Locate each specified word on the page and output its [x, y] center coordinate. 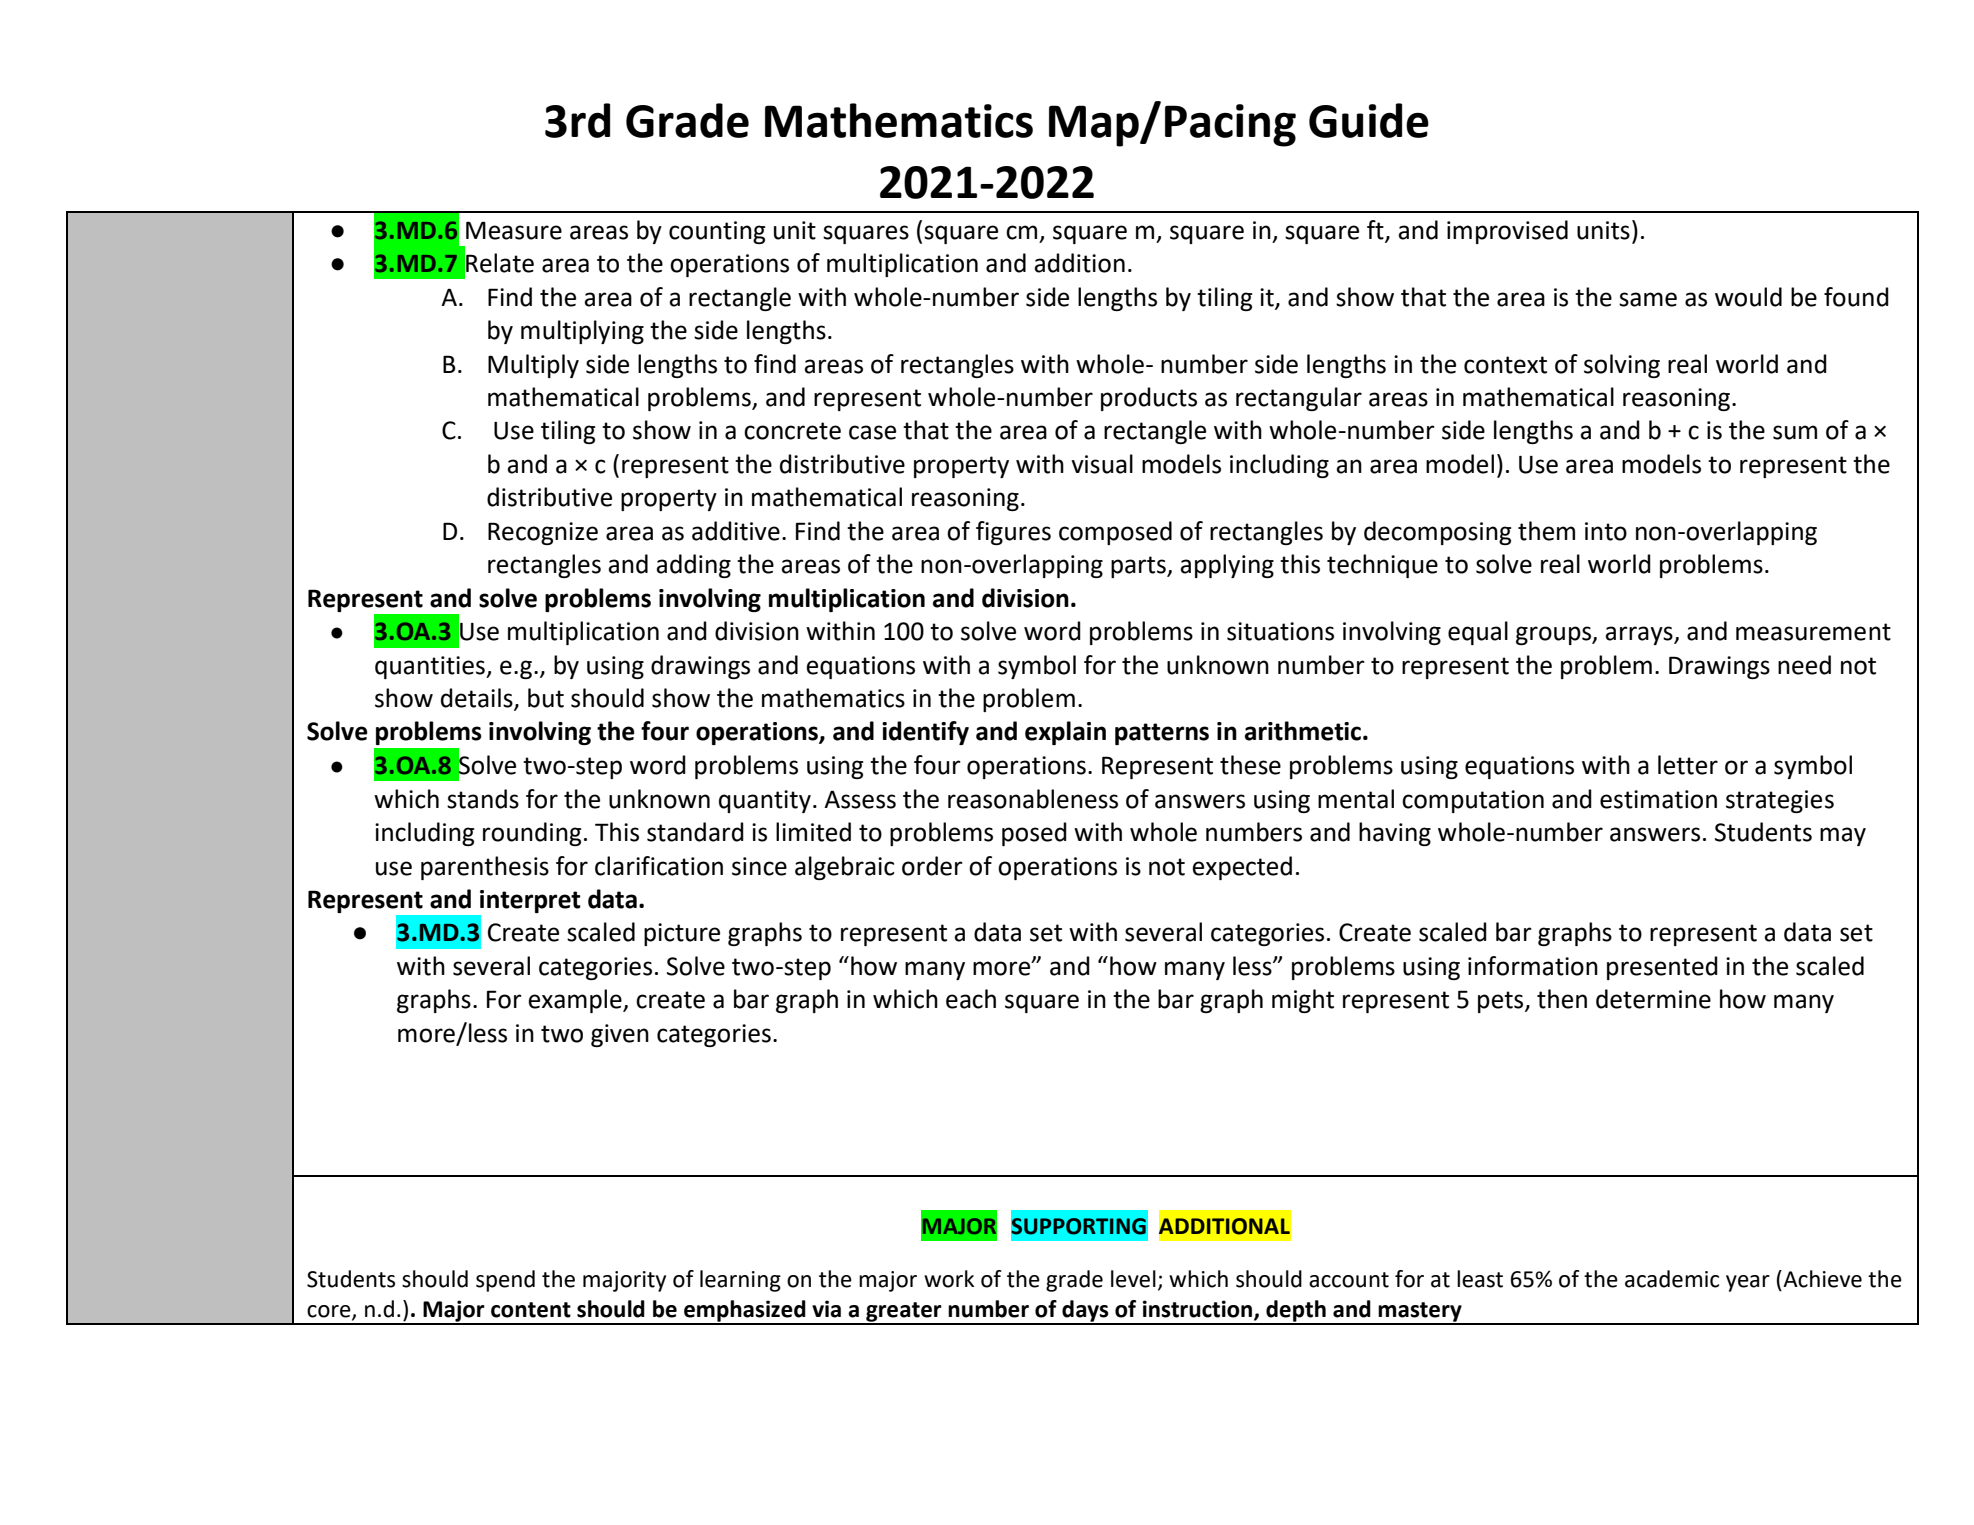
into [1606, 531]
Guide [1369, 120]
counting [717, 232]
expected [1242, 868]
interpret [530, 901]
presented [1662, 968]
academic [1672, 1279]
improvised [1507, 232]
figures [1013, 533]
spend [505, 1281]
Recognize [543, 533]
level [1133, 1279]
